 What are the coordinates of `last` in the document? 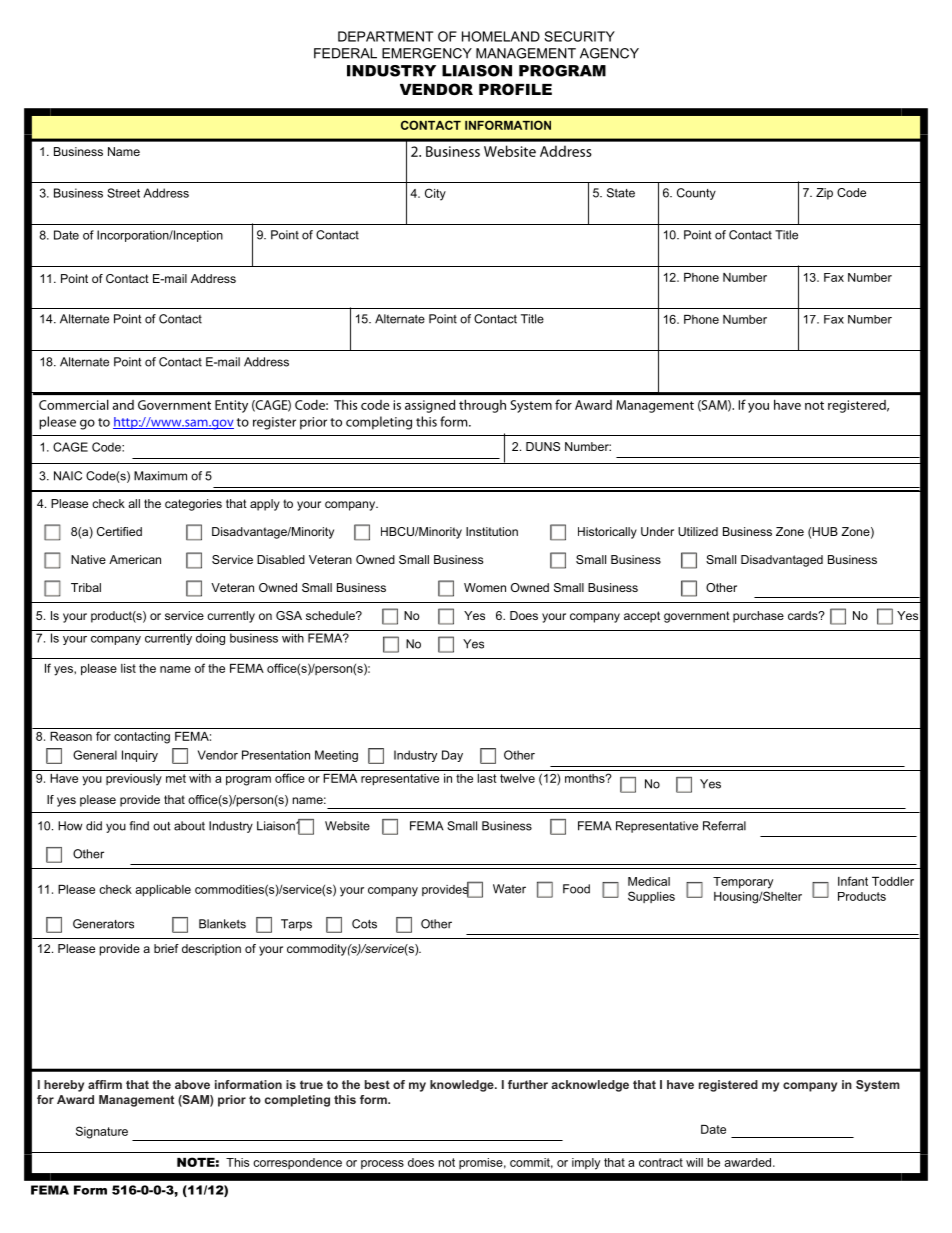 It's located at (487, 778).
